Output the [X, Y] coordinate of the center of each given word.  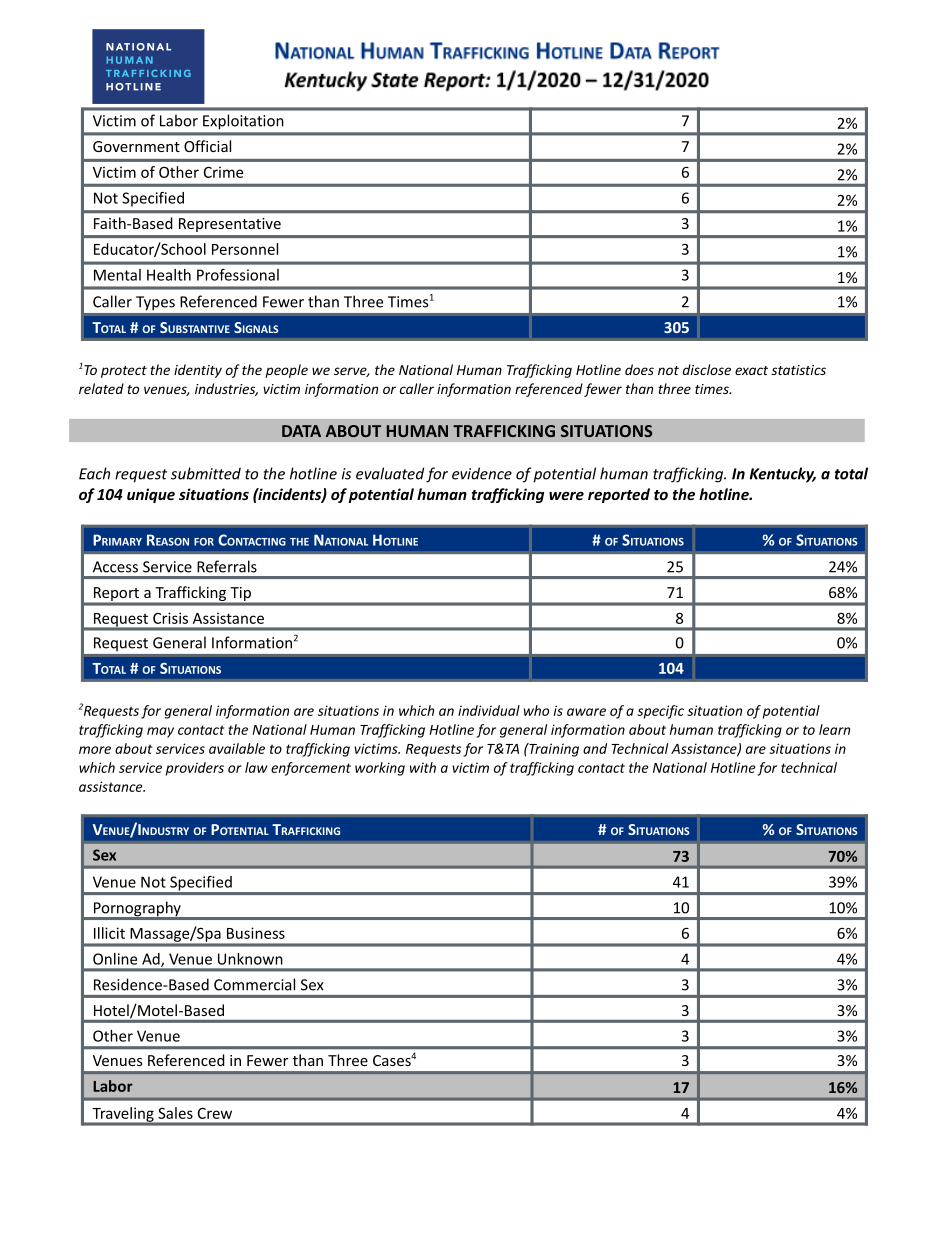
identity [198, 371]
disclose [707, 369]
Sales [175, 1113]
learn [834, 729]
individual [489, 710]
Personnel [245, 249]
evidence [482, 473]
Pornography [137, 910]
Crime [223, 172]
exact [751, 370]
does [639, 369]
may [160, 732]
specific [660, 712]
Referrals [227, 566]
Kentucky [782, 475]
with [423, 767]
